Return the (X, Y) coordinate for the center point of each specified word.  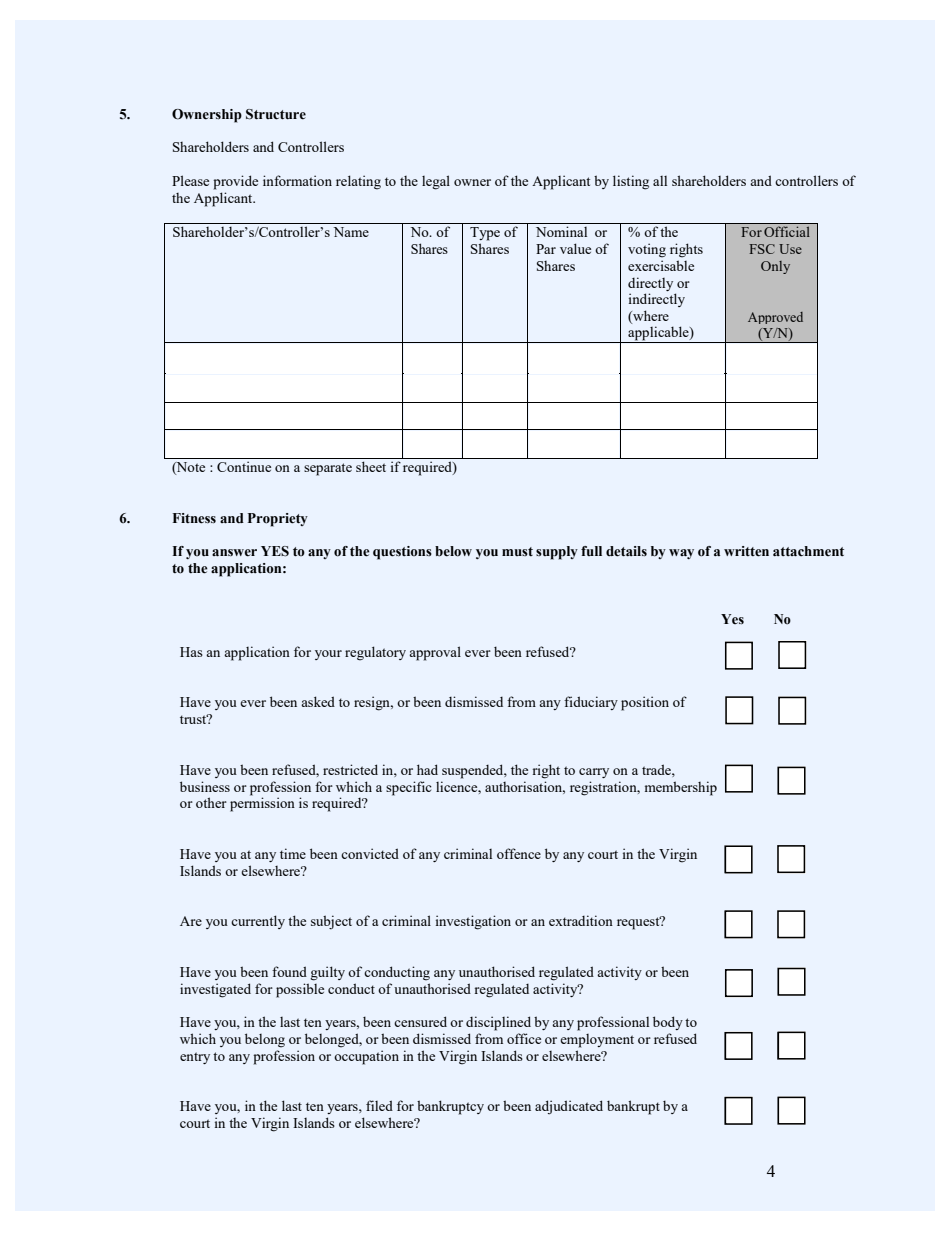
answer (234, 553)
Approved (775, 318)
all (660, 181)
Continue (244, 466)
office (524, 1038)
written (746, 551)
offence (519, 853)
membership (681, 788)
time (293, 853)
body (668, 1023)
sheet (371, 466)
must (517, 551)
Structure (276, 114)
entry (195, 1058)
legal (436, 182)
